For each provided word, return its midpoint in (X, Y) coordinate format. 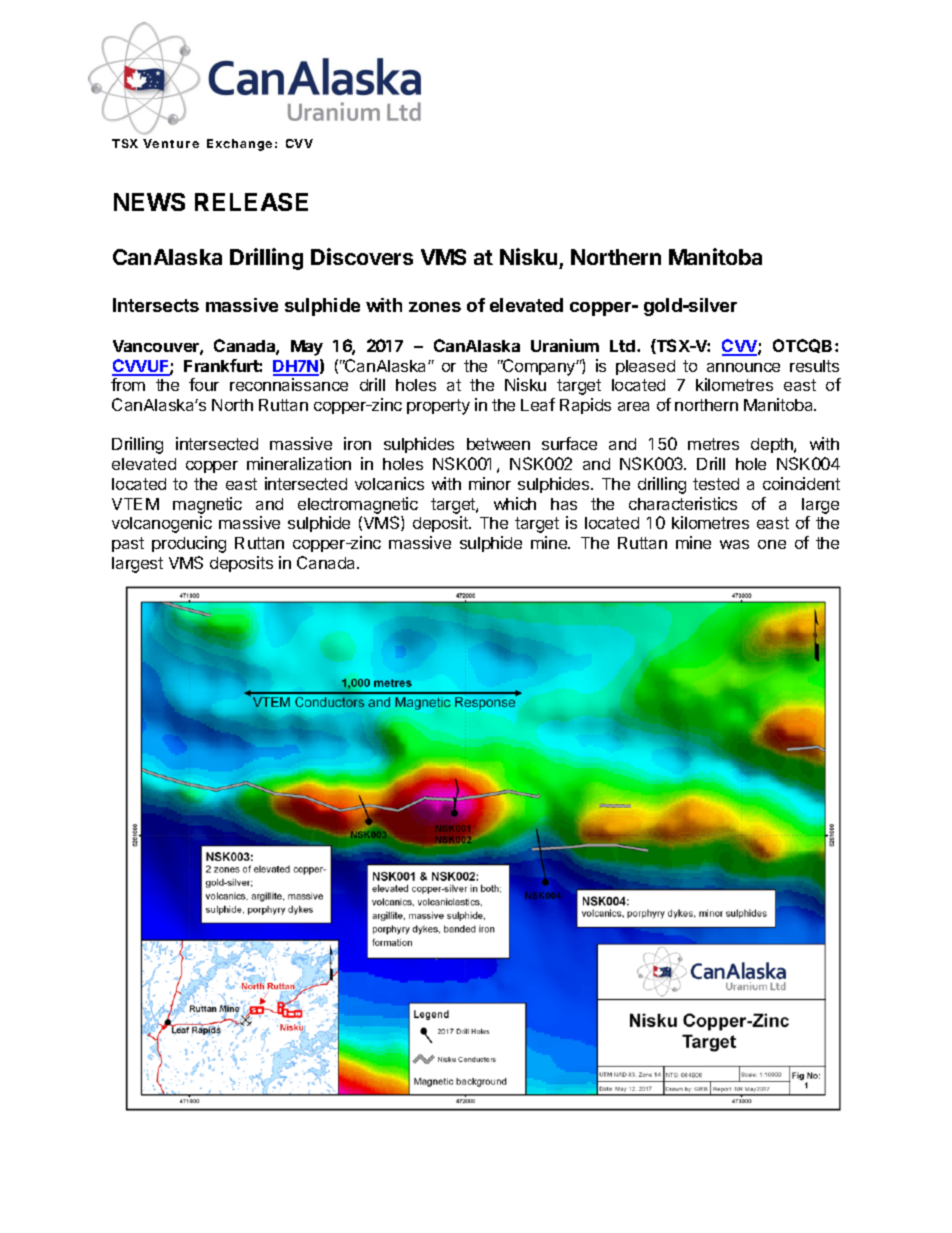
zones (435, 307)
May (307, 348)
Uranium (565, 345)
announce (743, 367)
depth (773, 445)
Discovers (362, 256)
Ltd (622, 346)
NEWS (149, 202)
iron (357, 443)
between (498, 444)
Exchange (239, 145)
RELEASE (251, 202)
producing (189, 544)
